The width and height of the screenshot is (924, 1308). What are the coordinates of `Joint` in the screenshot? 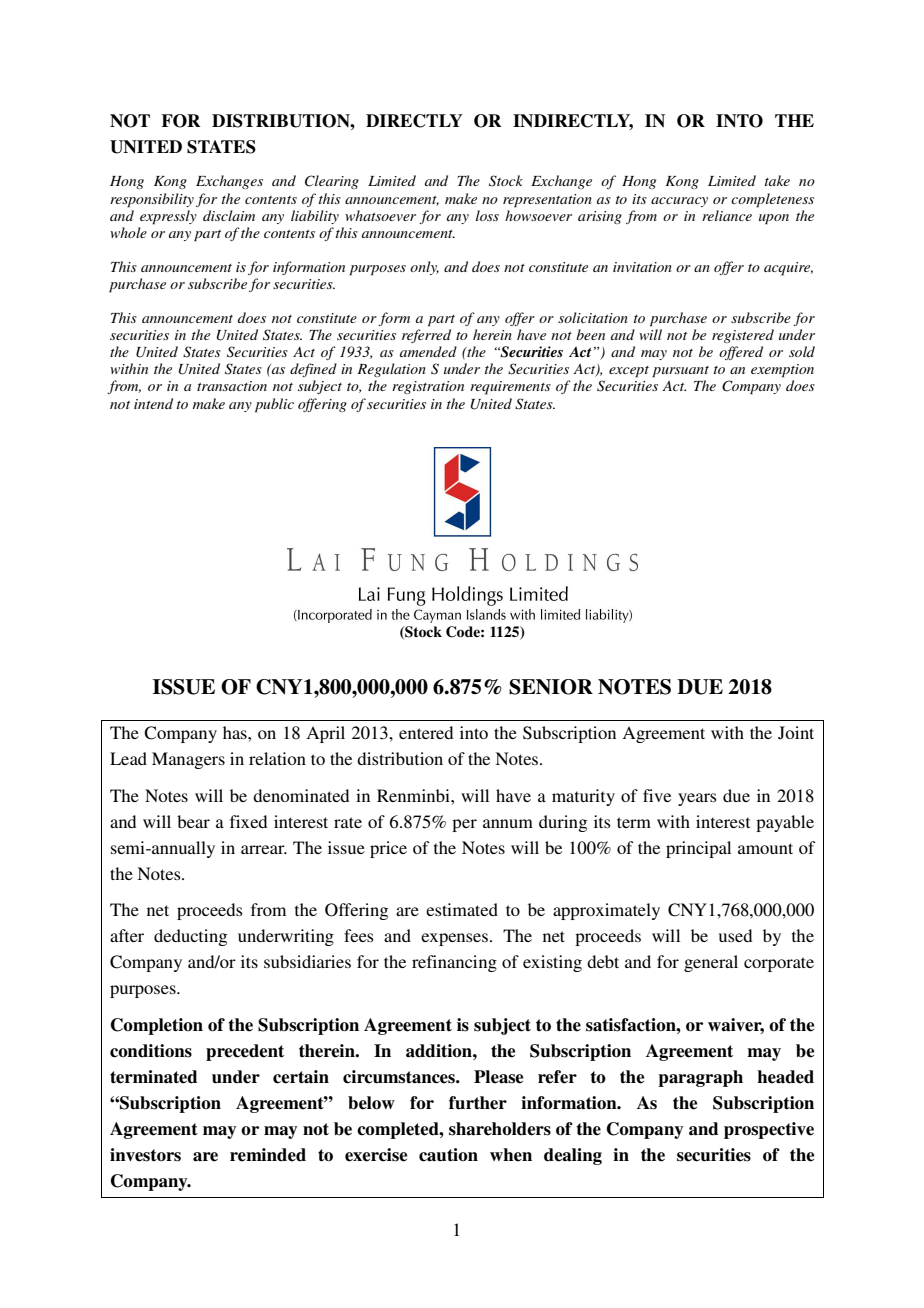 It's located at (796, 733).
